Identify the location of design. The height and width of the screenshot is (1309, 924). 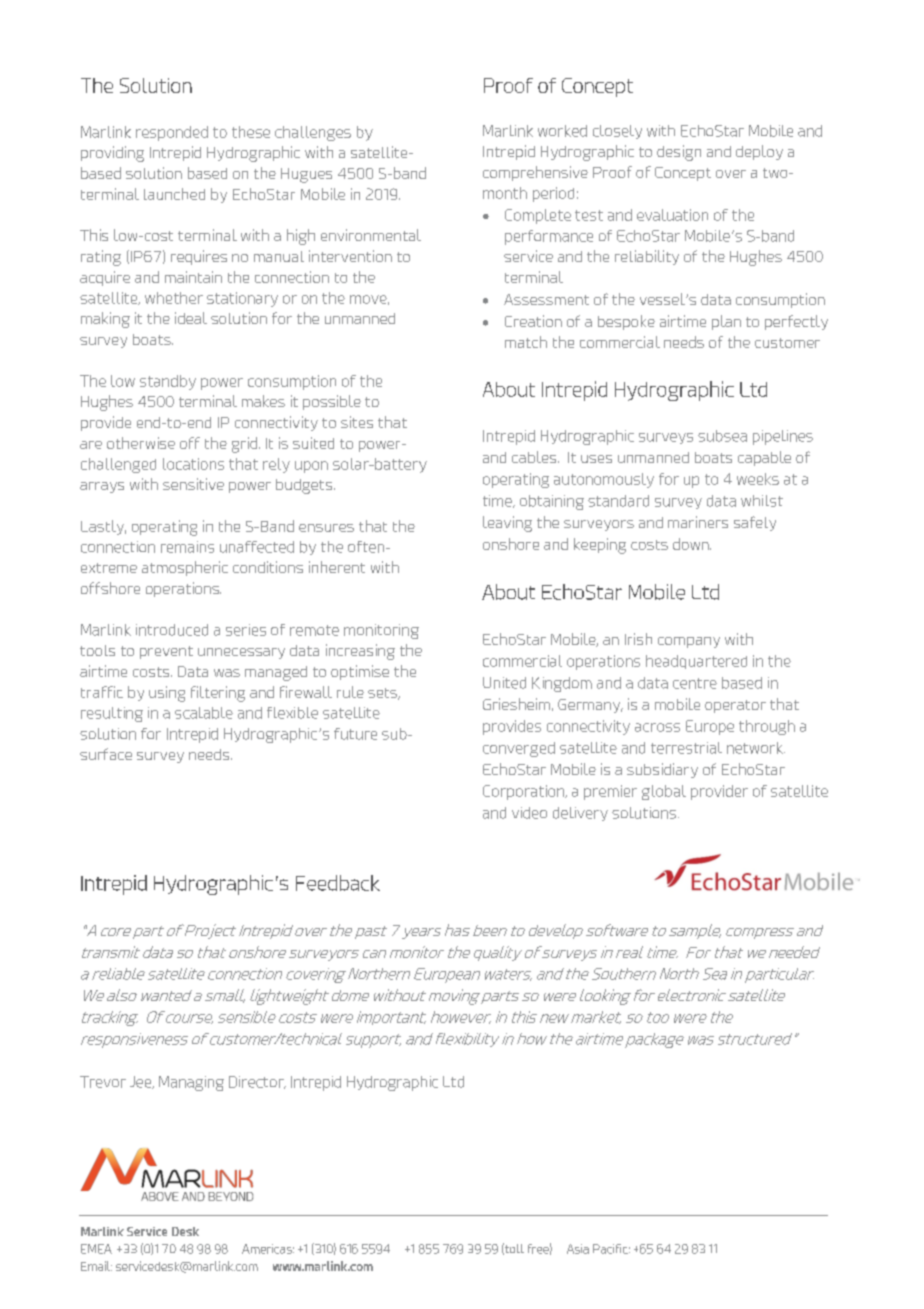
(679, 153).
